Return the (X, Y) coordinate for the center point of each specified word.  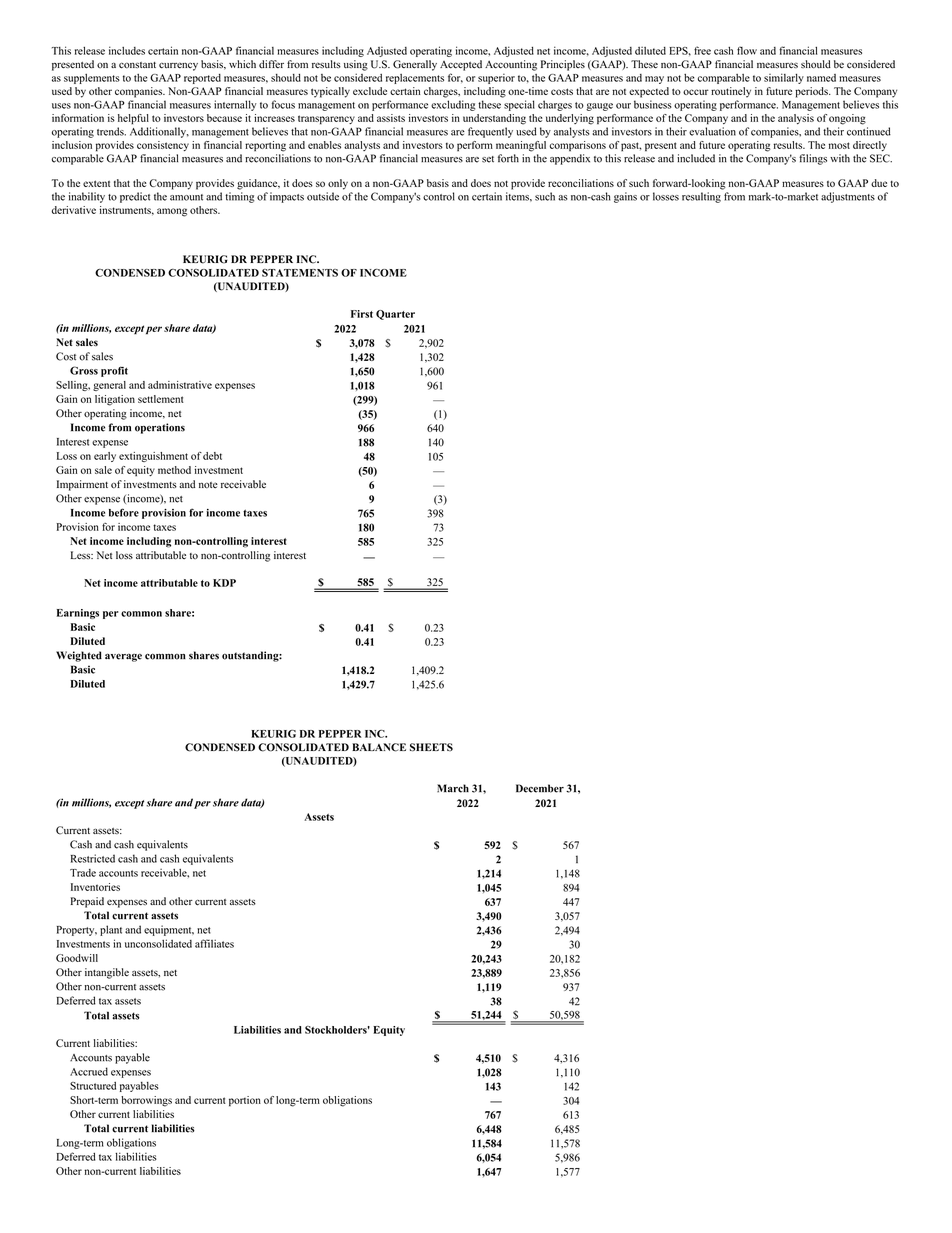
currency (178, 66)
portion (245, 1101)
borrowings (146, 1101)
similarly (784, 78)
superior (496, 79)
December (540, 788)
